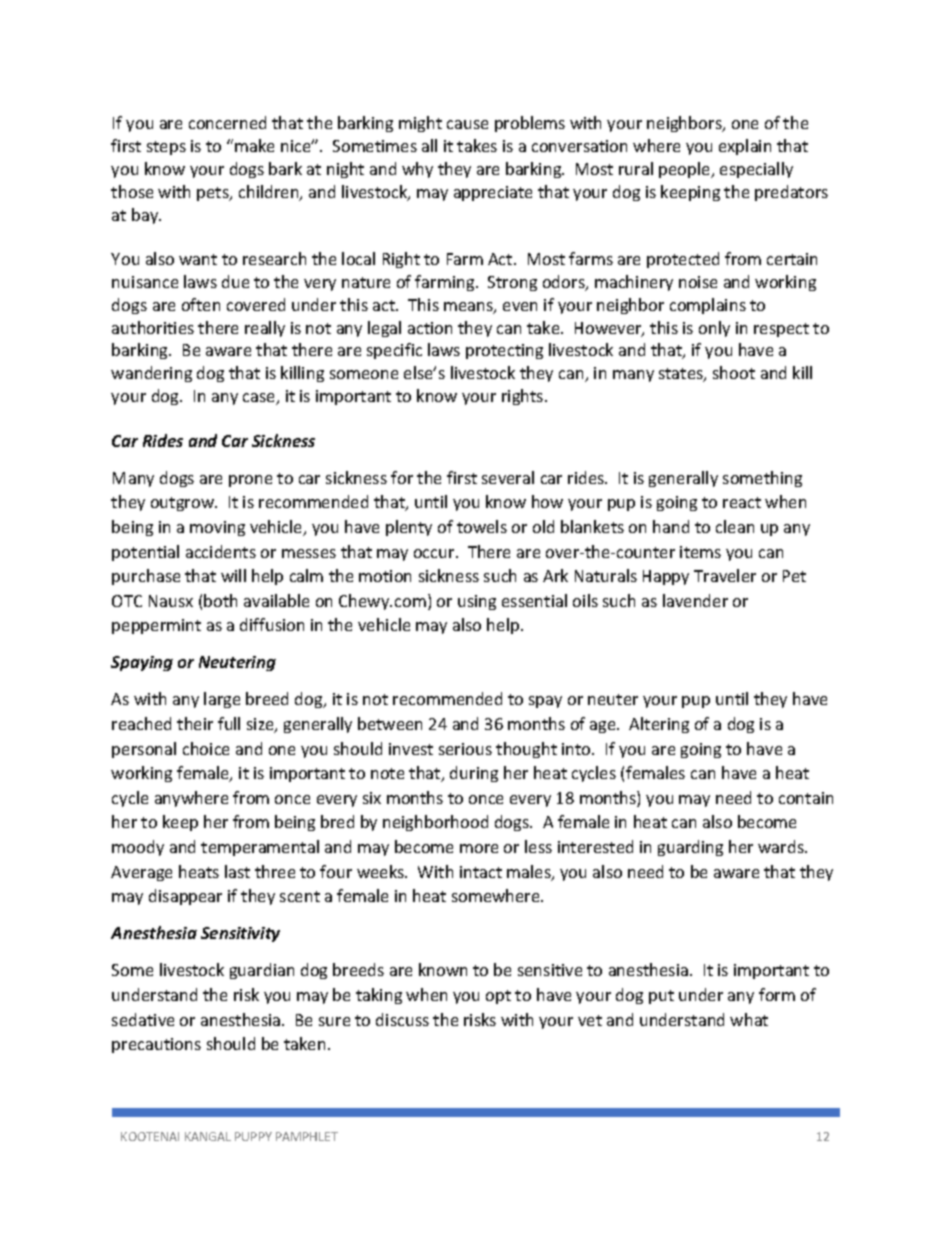 The height and width of the screenshot is (1233, 952). Describe the element at coordinates (477, 602) in the screenshot. I see `using` at that location.
